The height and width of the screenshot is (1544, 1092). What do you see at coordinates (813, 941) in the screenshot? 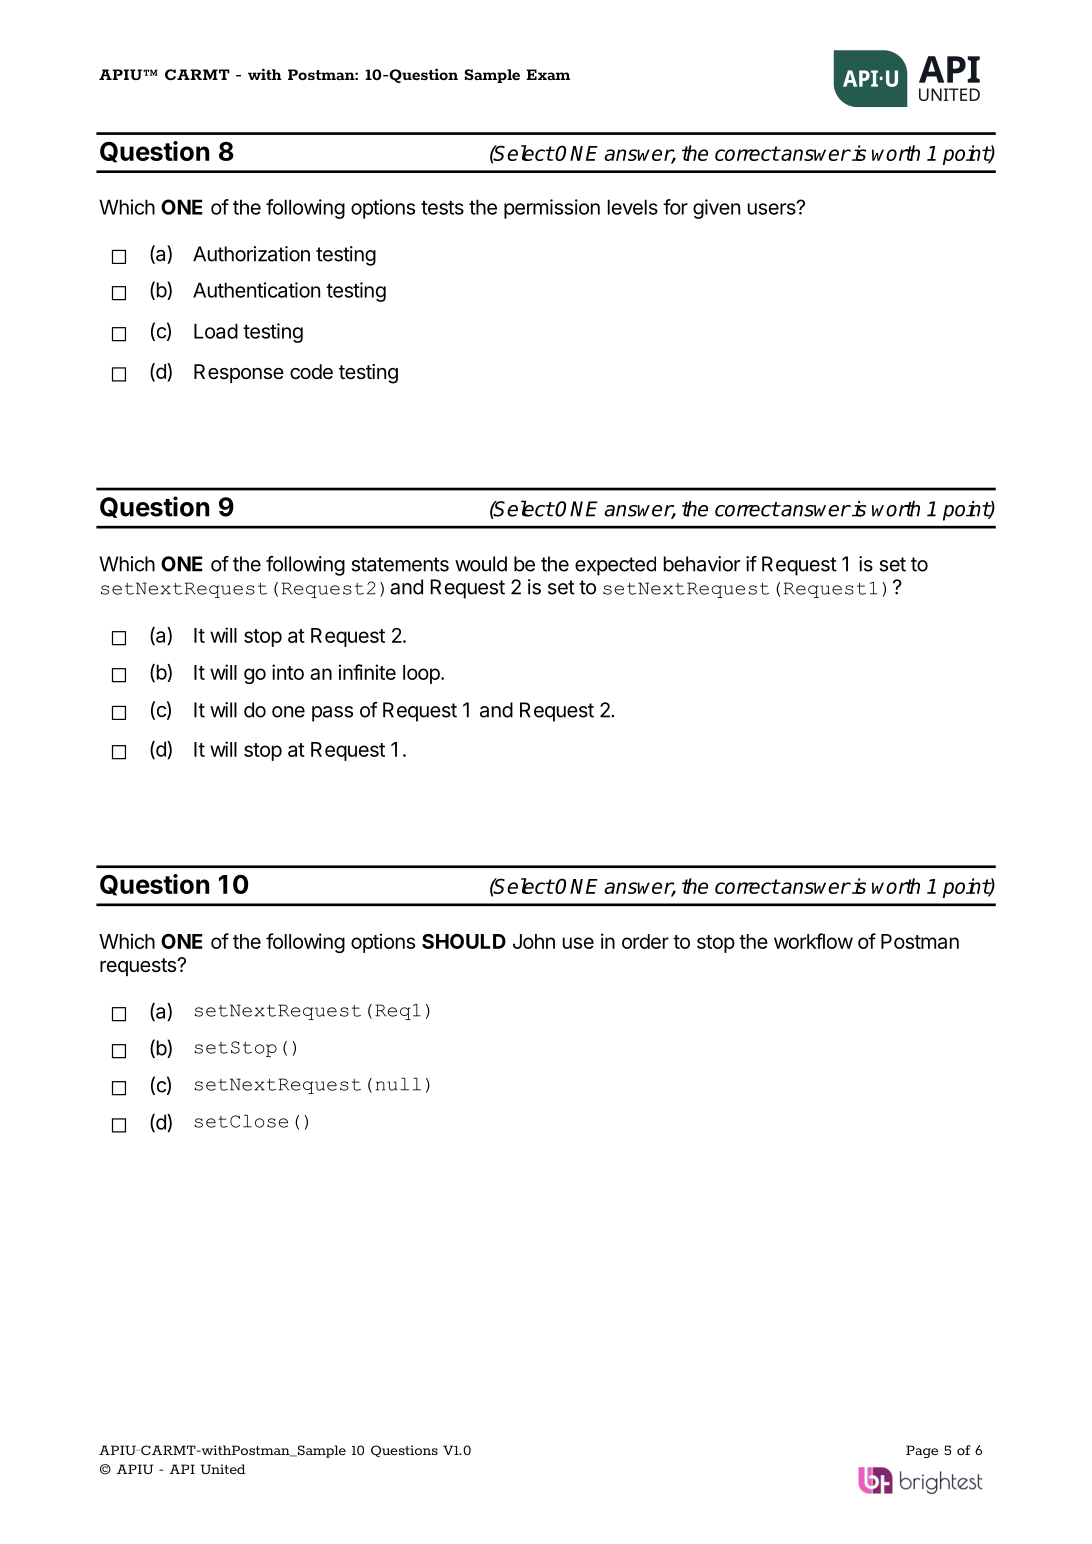
I see `workflow` at bounding box center [813, 941].
